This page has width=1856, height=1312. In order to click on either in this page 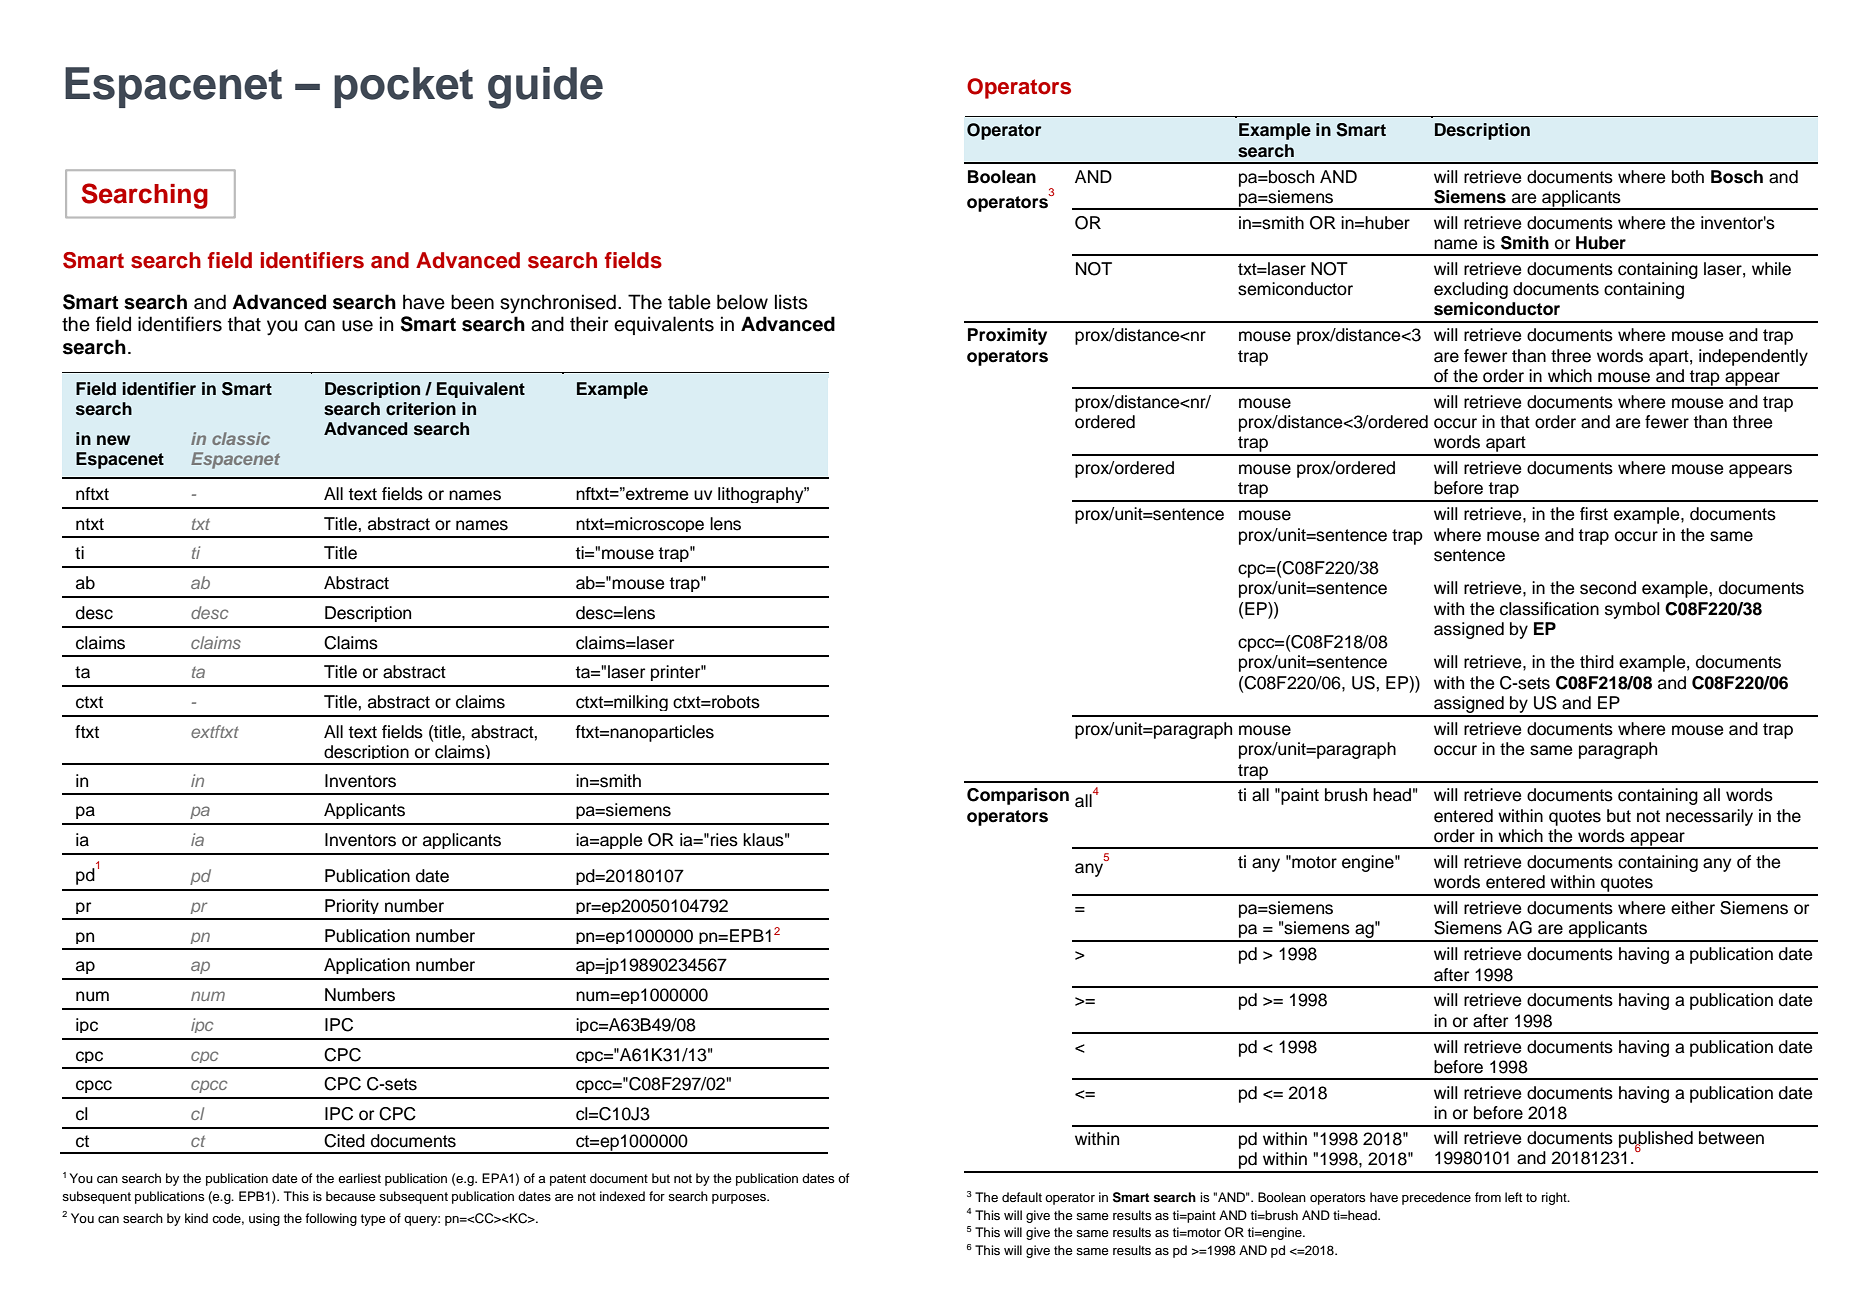, I will do `click(1693, 908)`.
